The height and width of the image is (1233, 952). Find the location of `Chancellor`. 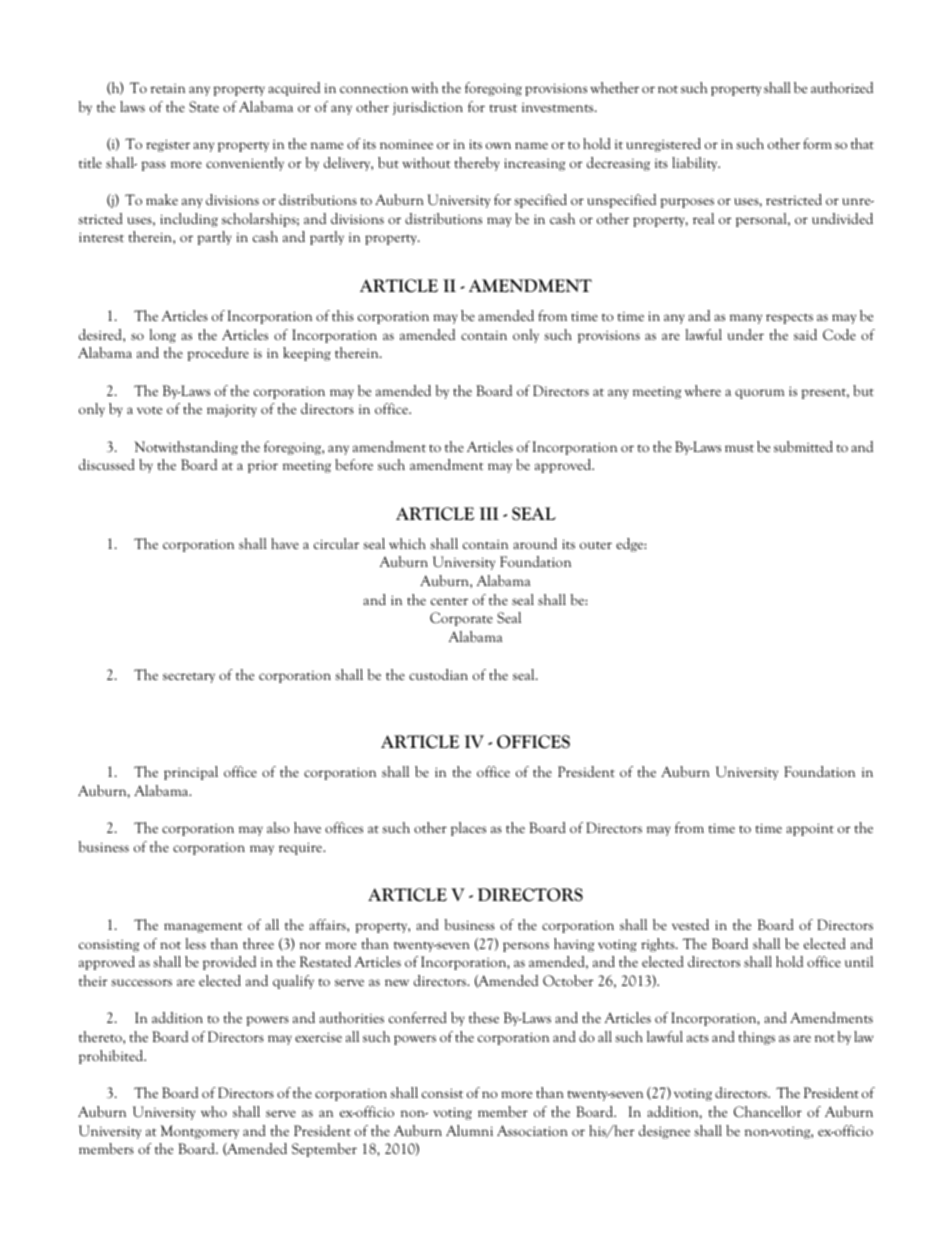

Chancellor is located at coordinates (768, 1112).
